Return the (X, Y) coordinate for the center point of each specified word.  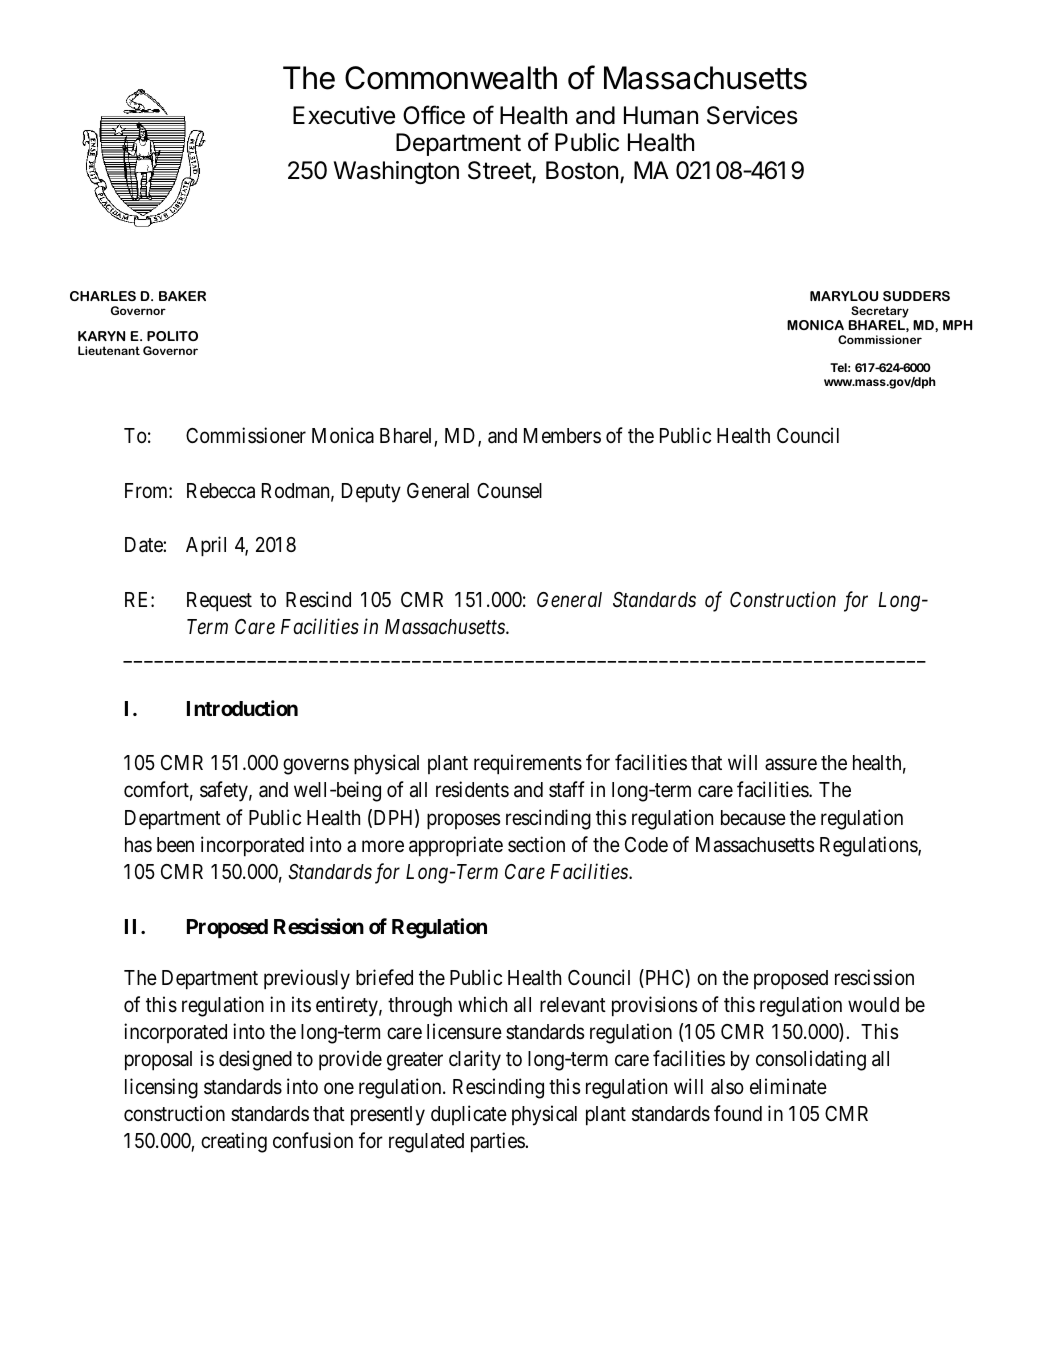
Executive (344, 115)
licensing (161, 1088)
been (175, 845)
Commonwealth (451, 78)
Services (752, 115)
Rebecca (221, 491)
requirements (528, 764)
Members (562, 436)
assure (791, 765)
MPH (957, 325)
